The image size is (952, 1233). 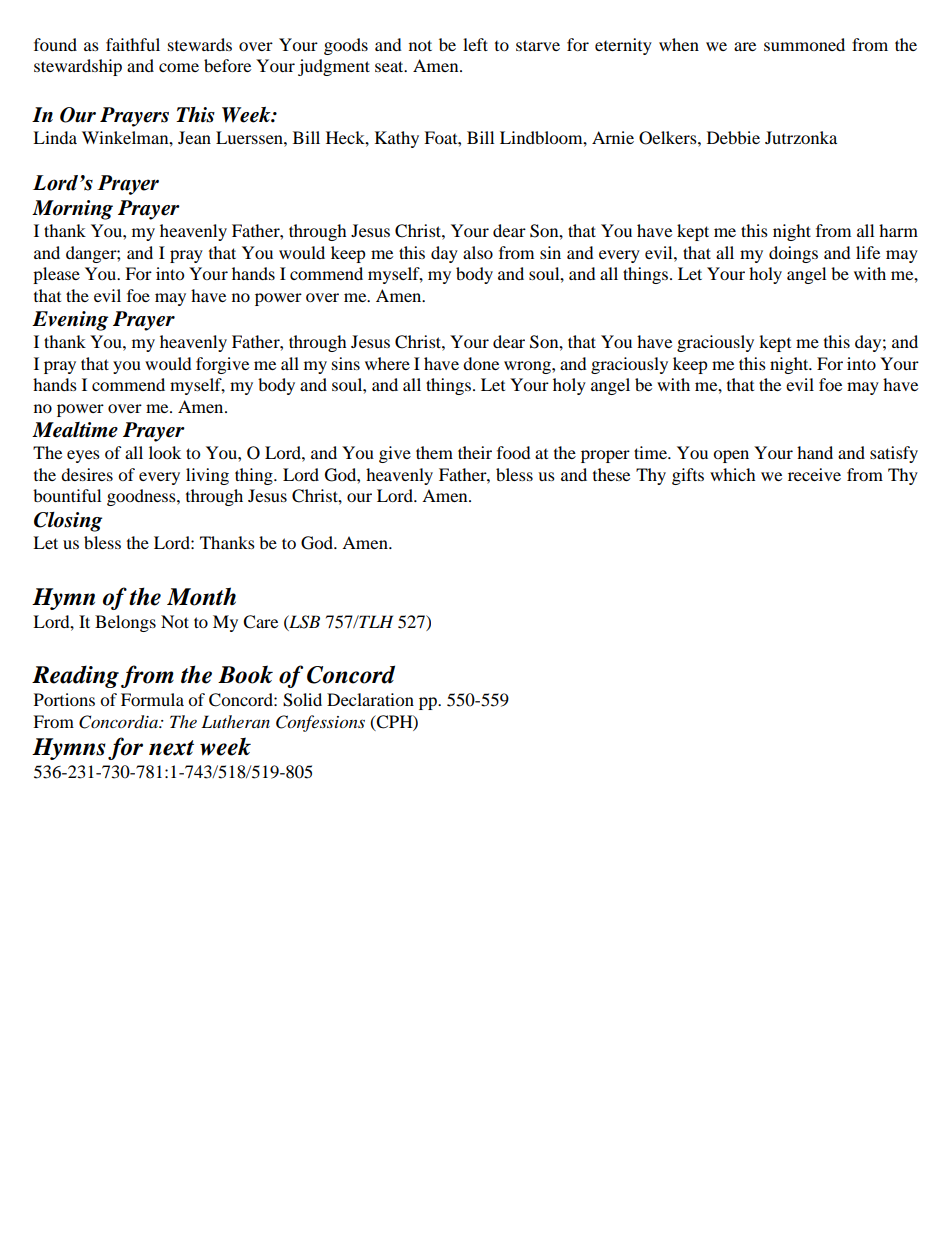 What do you see at coordinates (793, 254) in the image?
I see `doings` at bounding box center [793, 254].
